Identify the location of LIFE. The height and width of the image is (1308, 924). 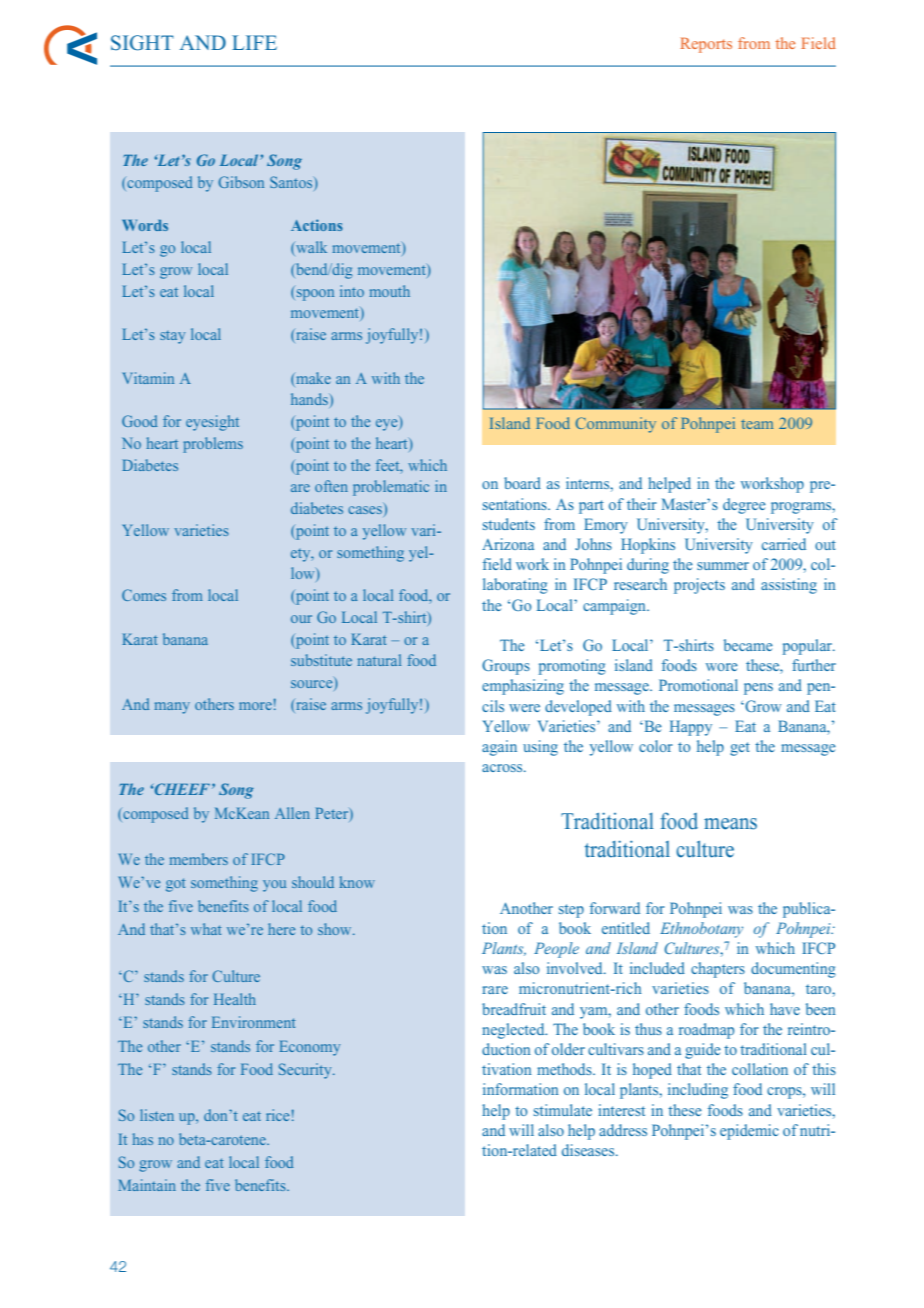
(254, 42).
